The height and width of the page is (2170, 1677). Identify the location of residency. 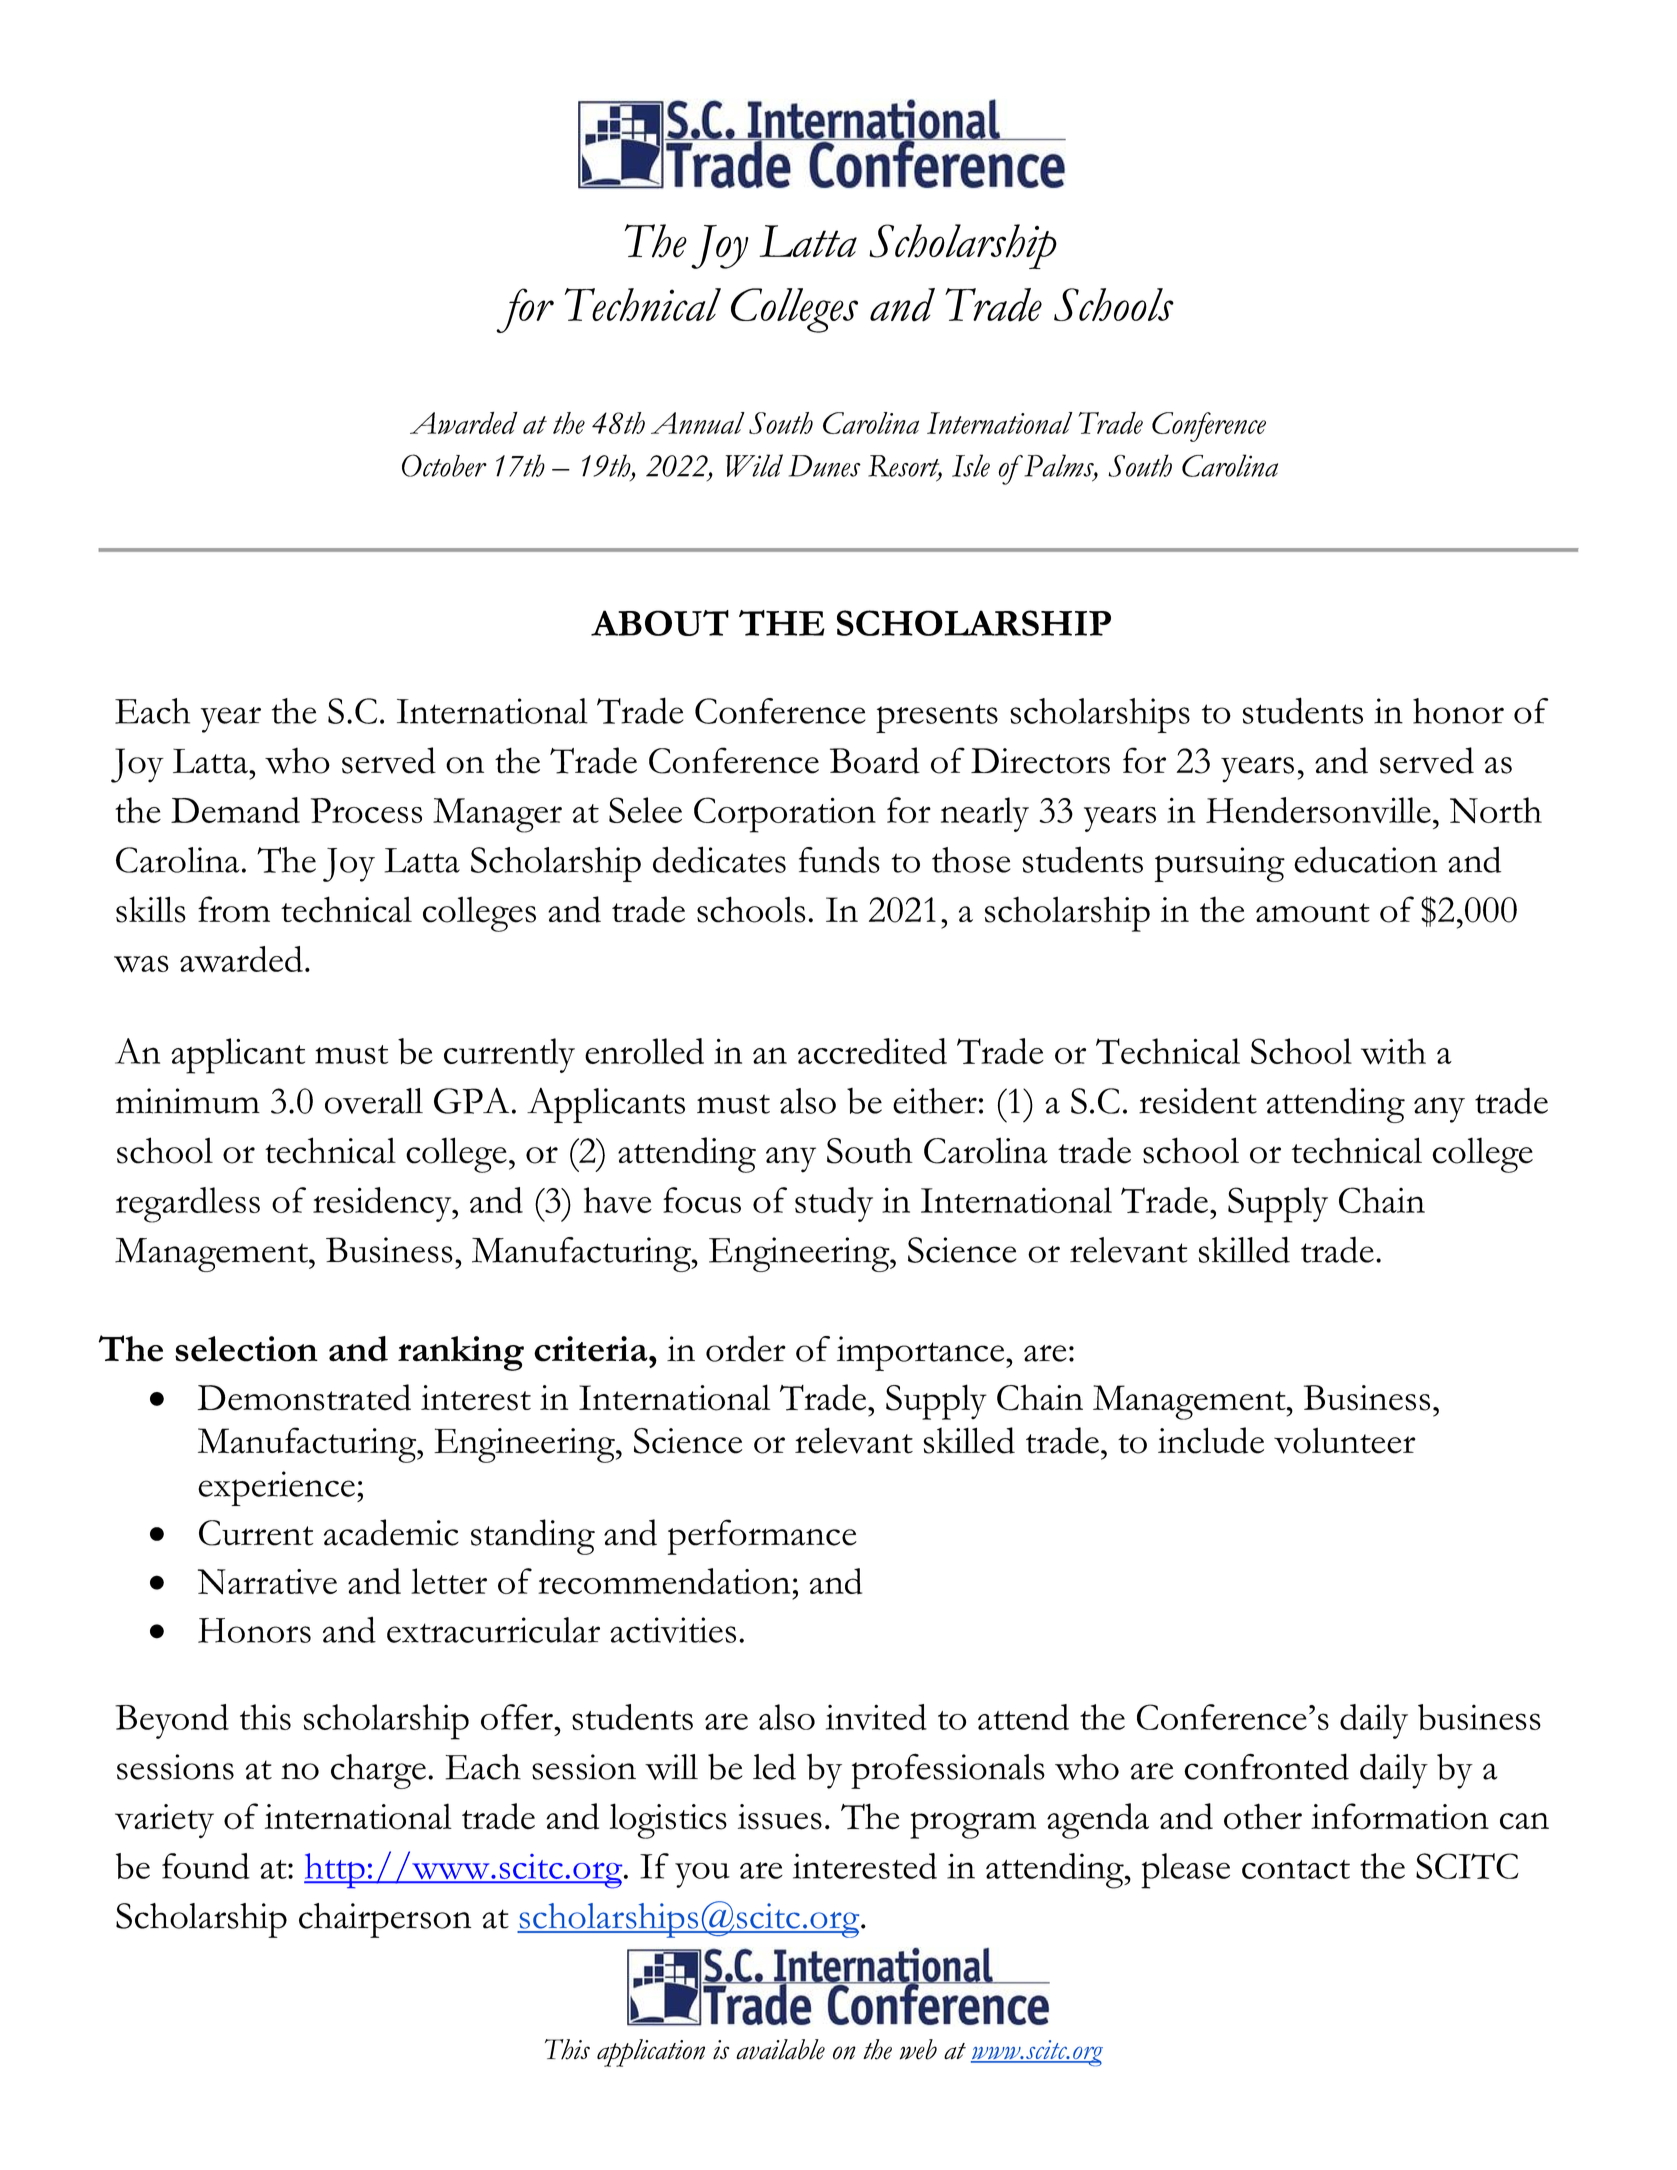
(383, 1204).
